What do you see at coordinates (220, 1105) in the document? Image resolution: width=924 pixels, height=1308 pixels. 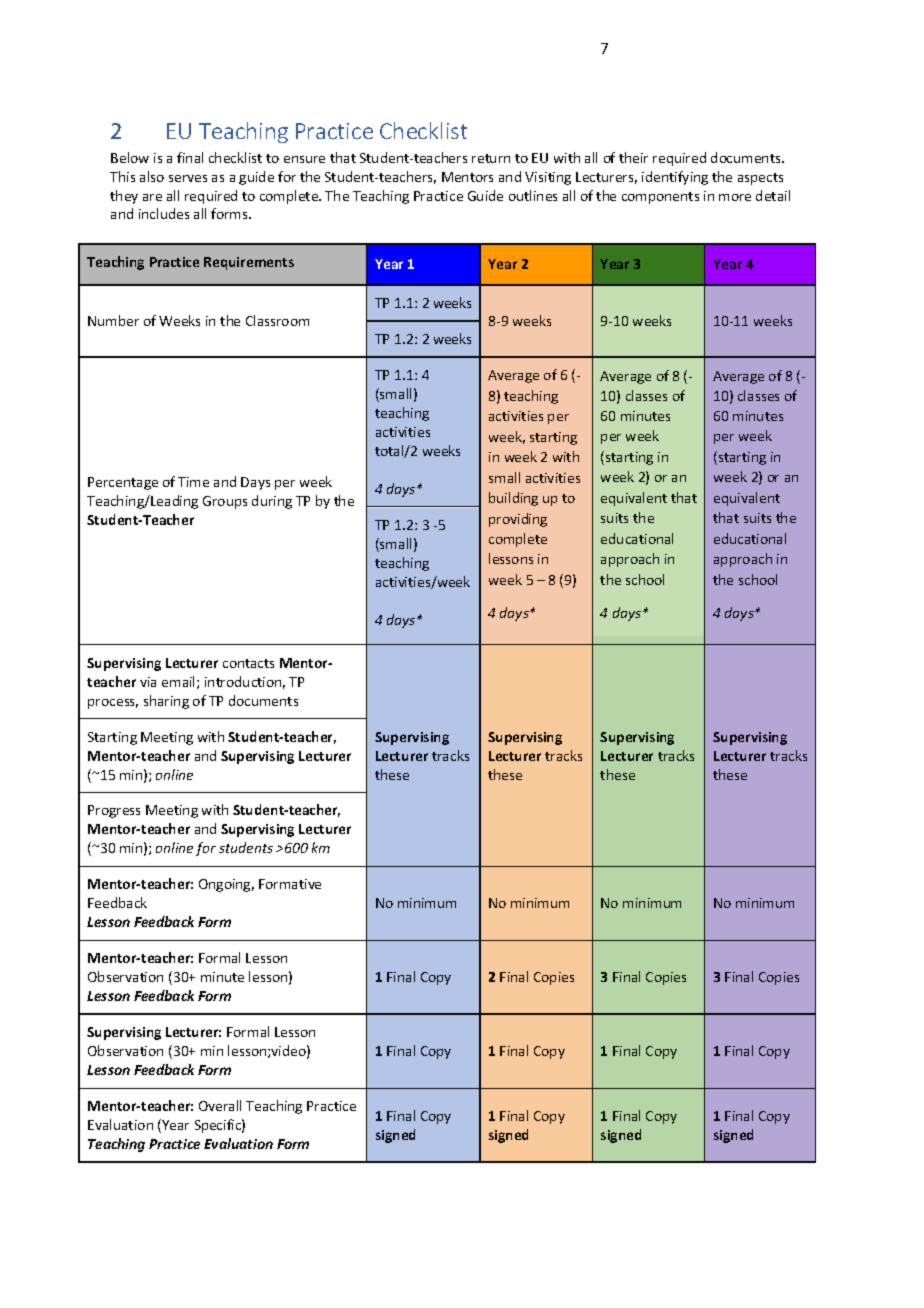 I see `Overall` at bounding box center [220, 1105].
